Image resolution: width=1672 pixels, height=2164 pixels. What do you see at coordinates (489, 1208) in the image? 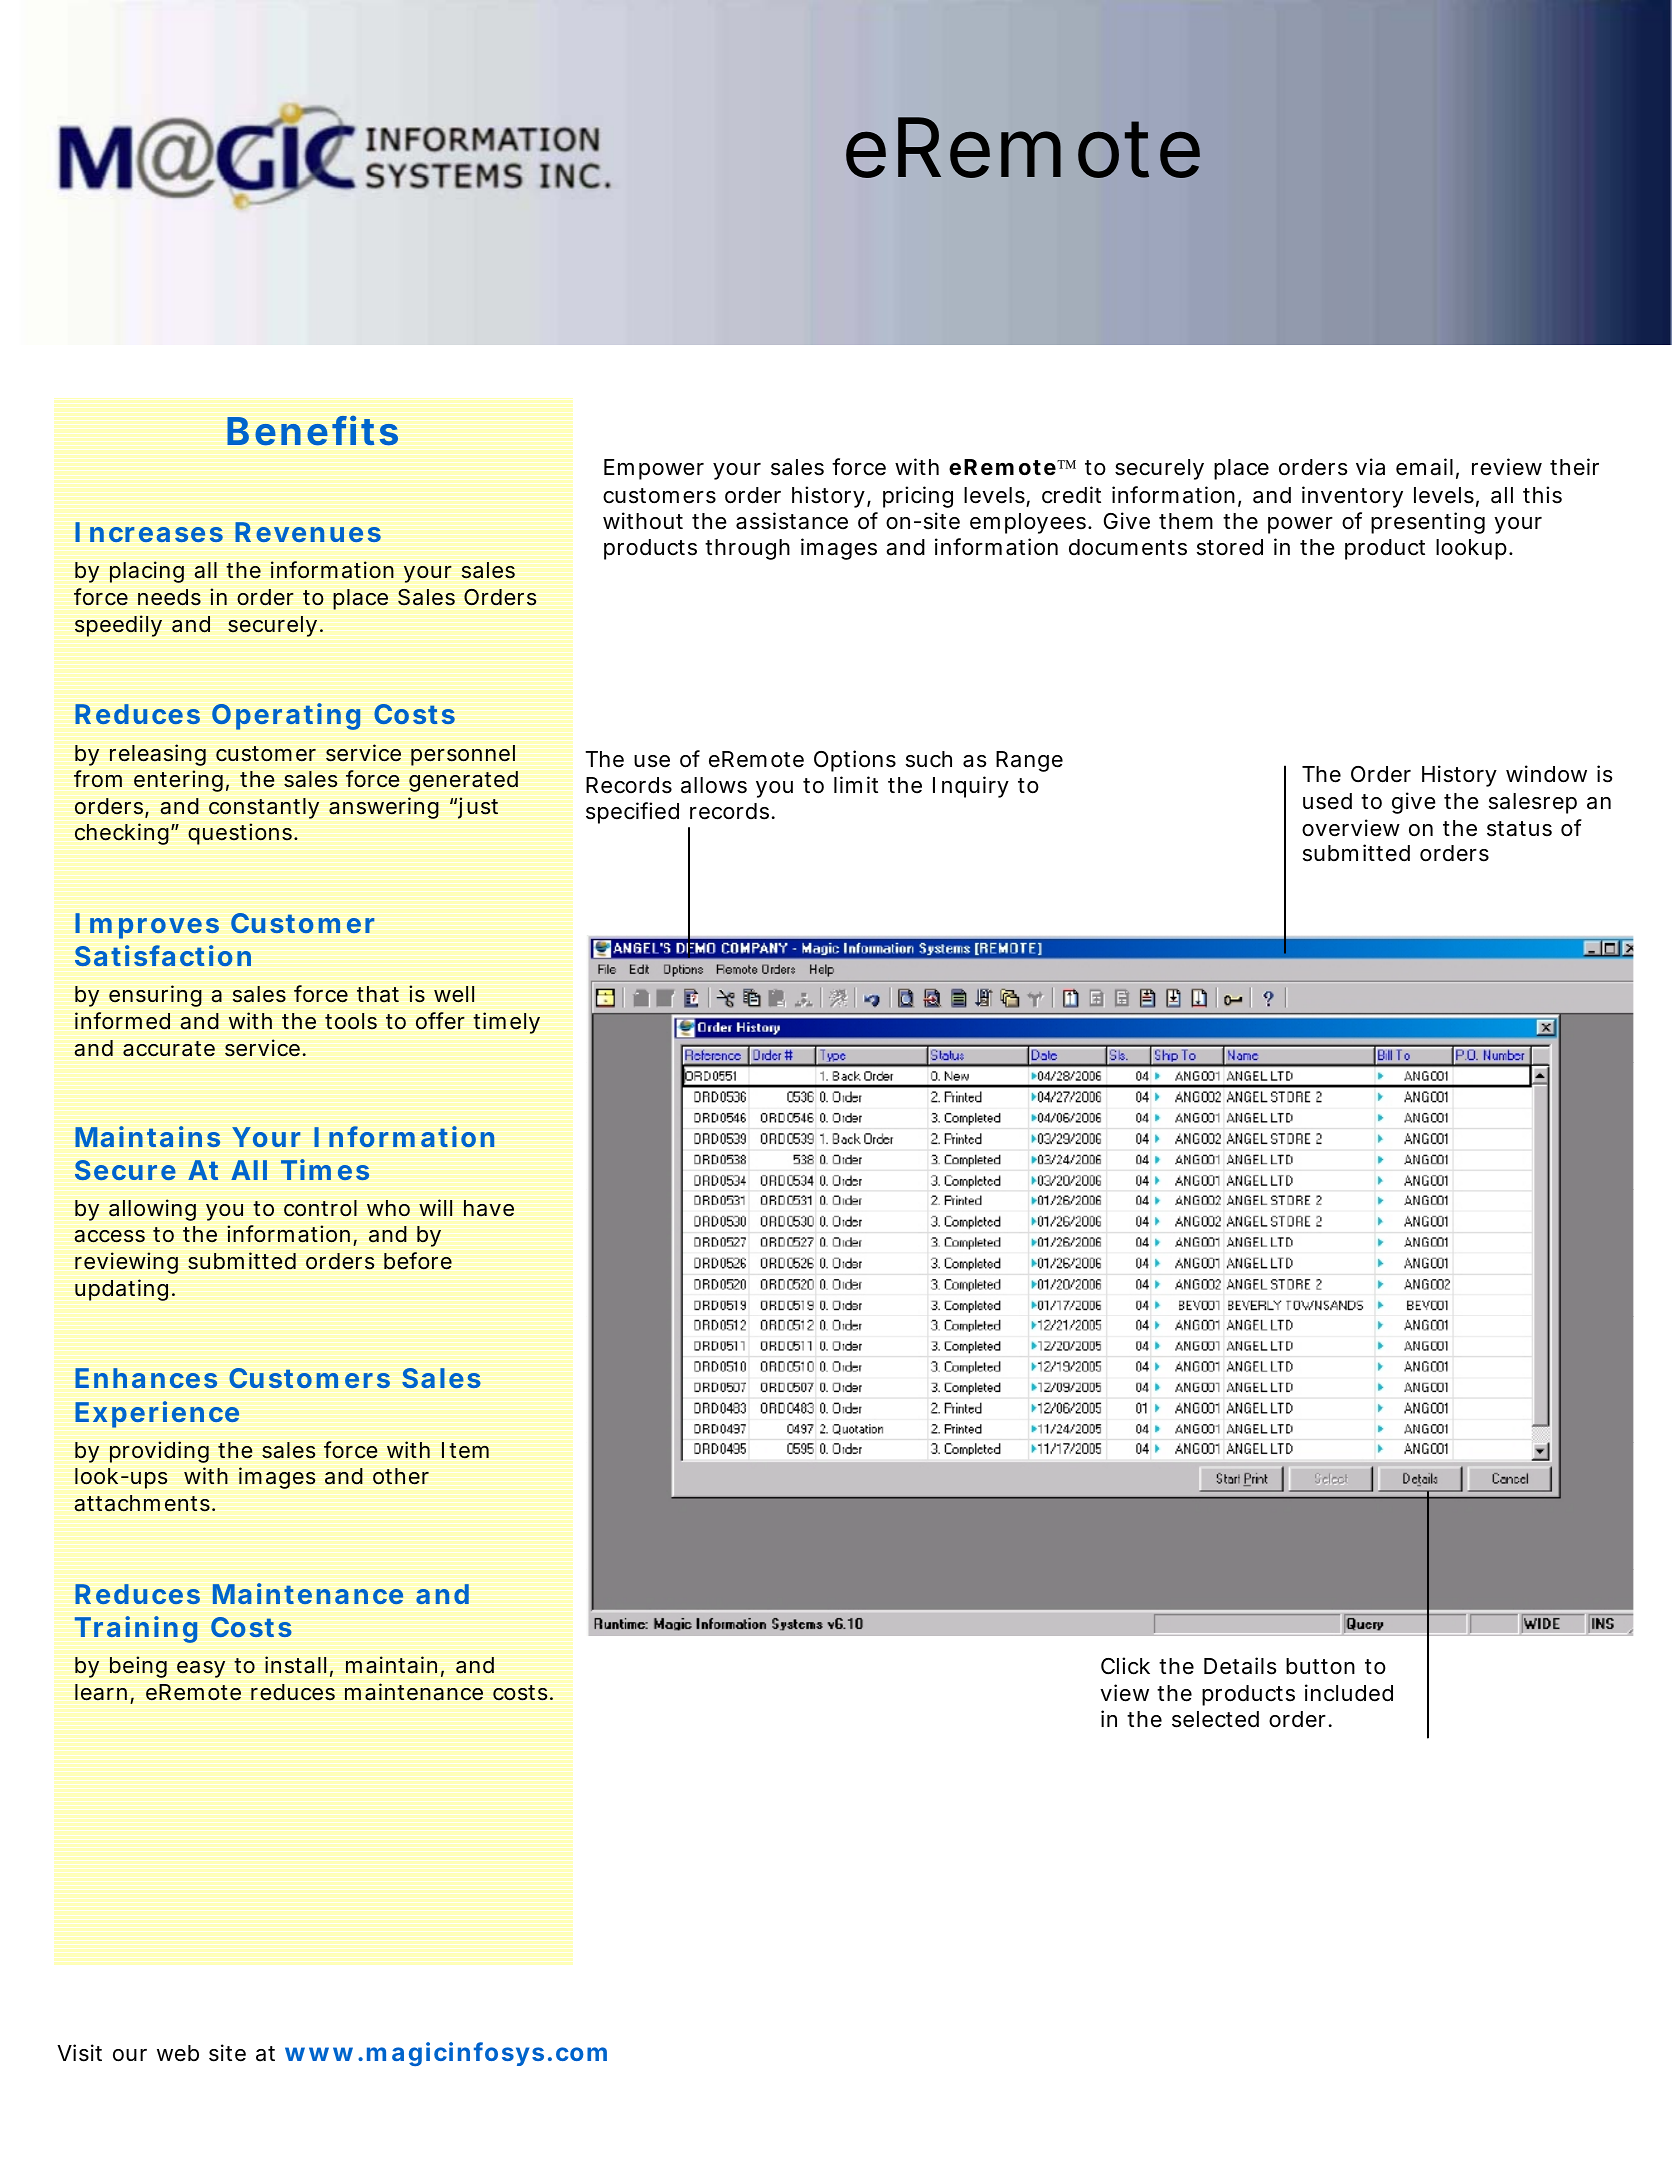
I see `have` at bounding box center [489, 1208].
